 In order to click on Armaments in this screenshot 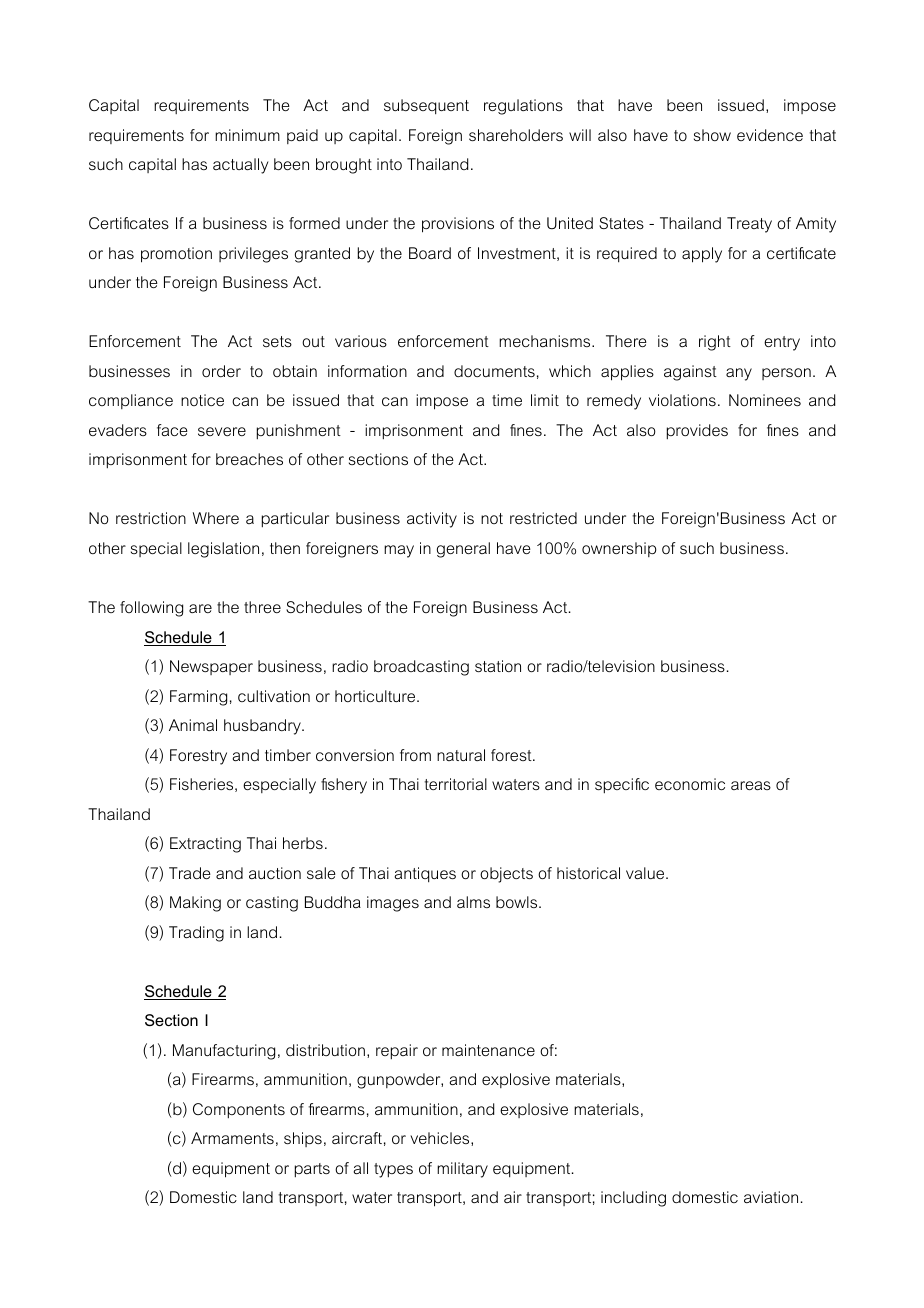, I will do `click(232, 1138)`.
